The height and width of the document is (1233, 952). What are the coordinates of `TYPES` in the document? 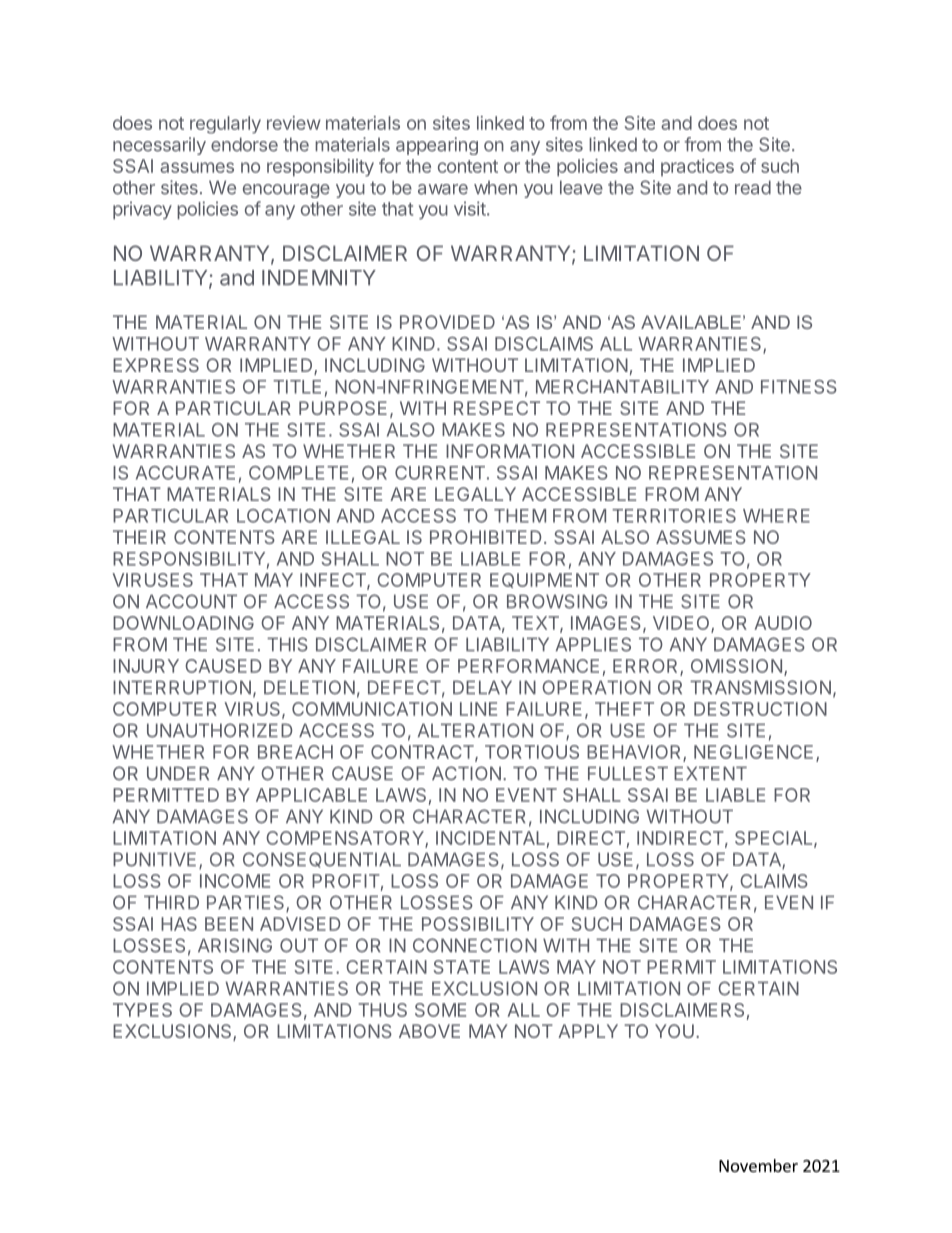 It's located at (142, 1010).
